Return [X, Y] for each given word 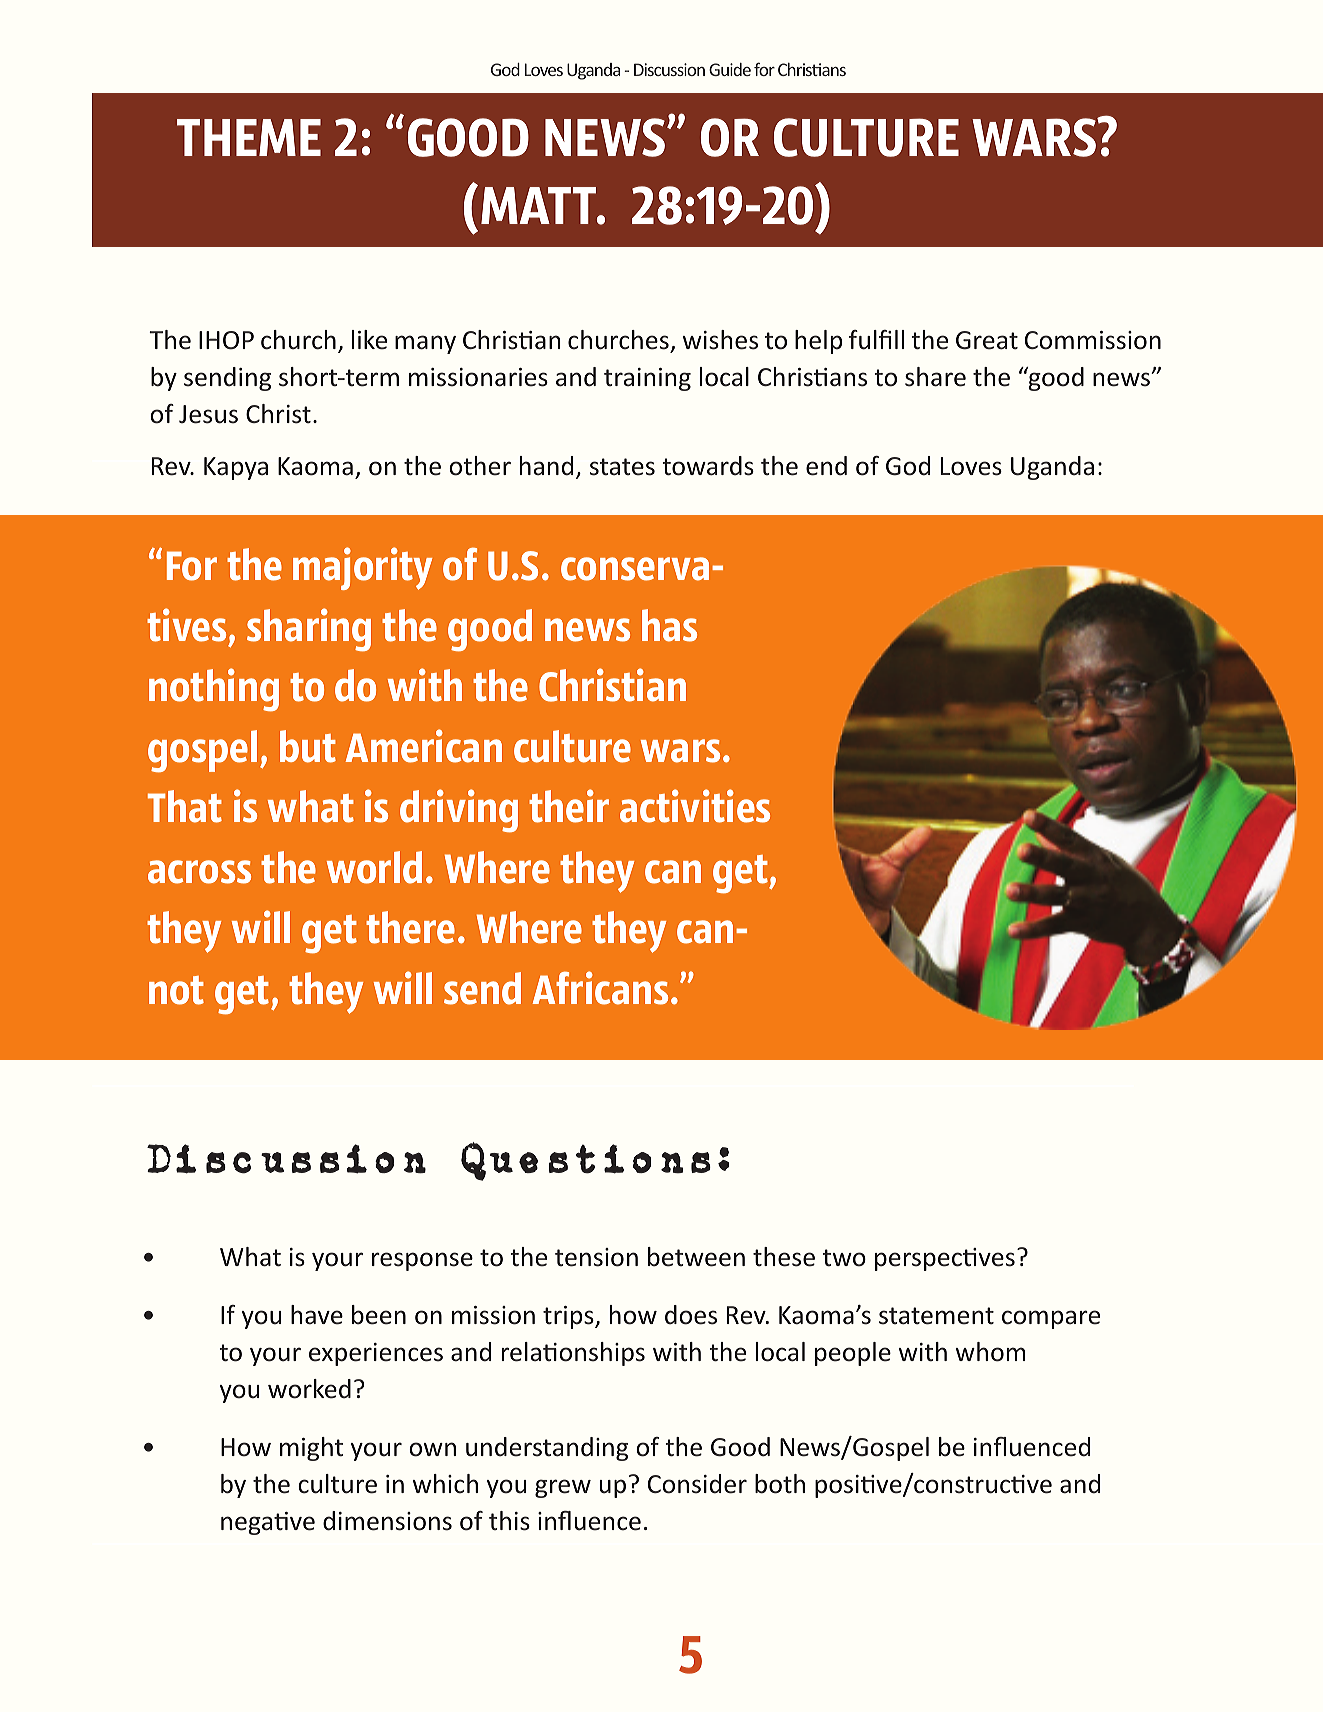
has [669, 625]
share [935, 377]
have [317, 1315]
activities [695, 806]
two [844, 1258]
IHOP [226, 340]
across [199, 872]
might [311, 1449]
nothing [214, 690]
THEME [249, 137]
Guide [730, 69]
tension [596, 1257]
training [647, 379]
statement [936, 1316]
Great [987, 340]
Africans [600, 988]
